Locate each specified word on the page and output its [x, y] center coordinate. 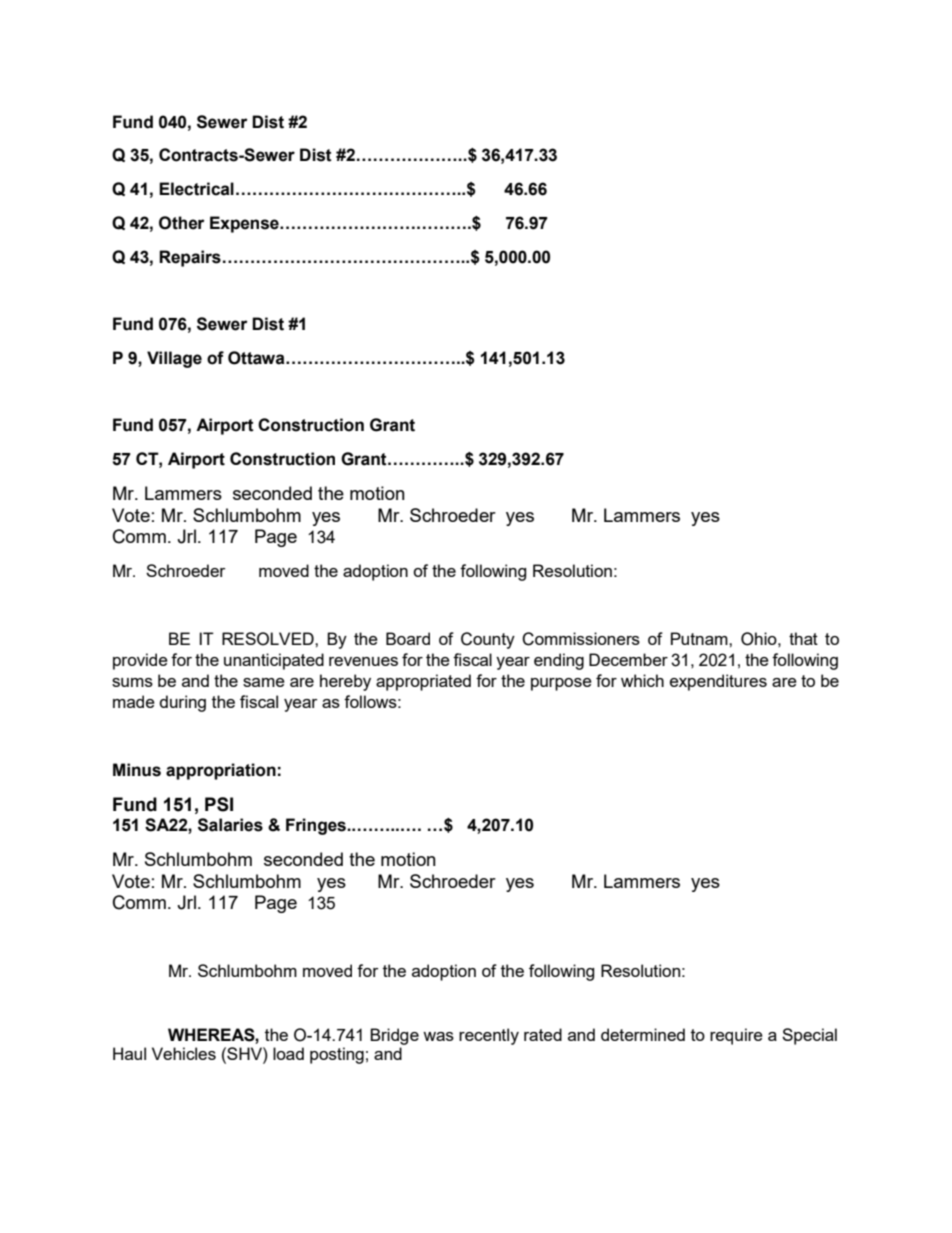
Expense [245, 224]
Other [182, 223]
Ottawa [257, 358]
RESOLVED [269, 639]
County [488, 640]
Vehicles [184, 1053]
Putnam [700, 638]
